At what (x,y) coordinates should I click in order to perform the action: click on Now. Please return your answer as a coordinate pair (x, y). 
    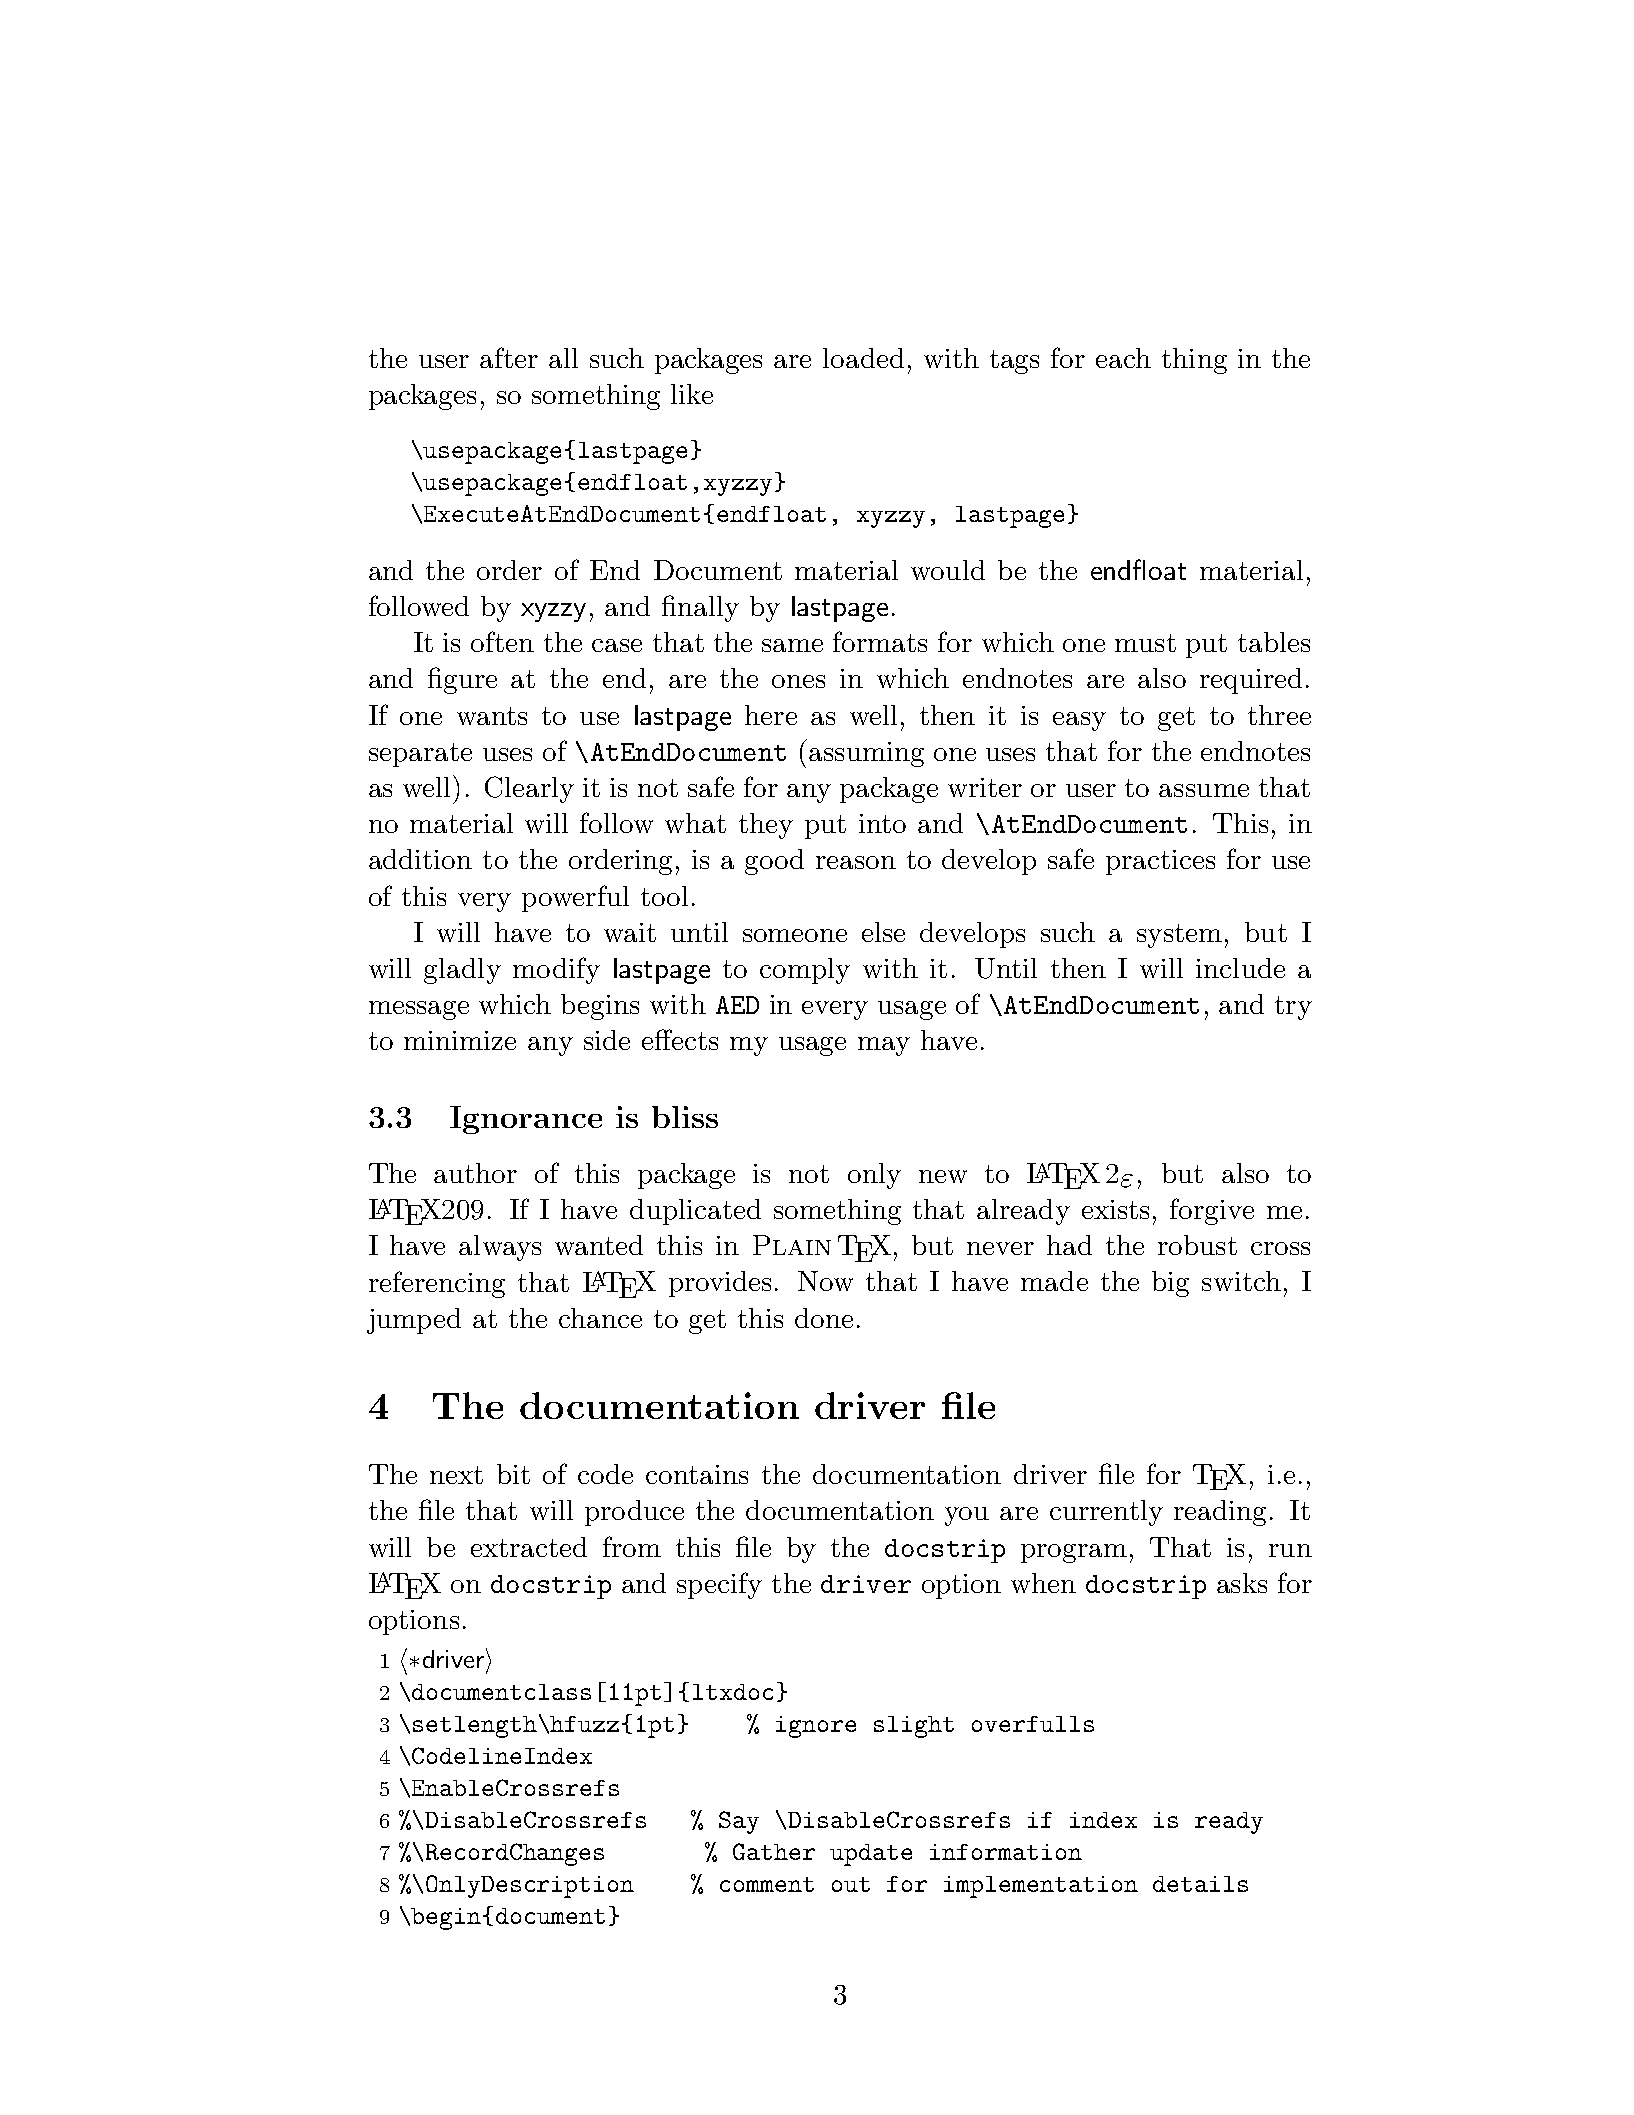
    Looking at the image, I should click on (825, 1281).
